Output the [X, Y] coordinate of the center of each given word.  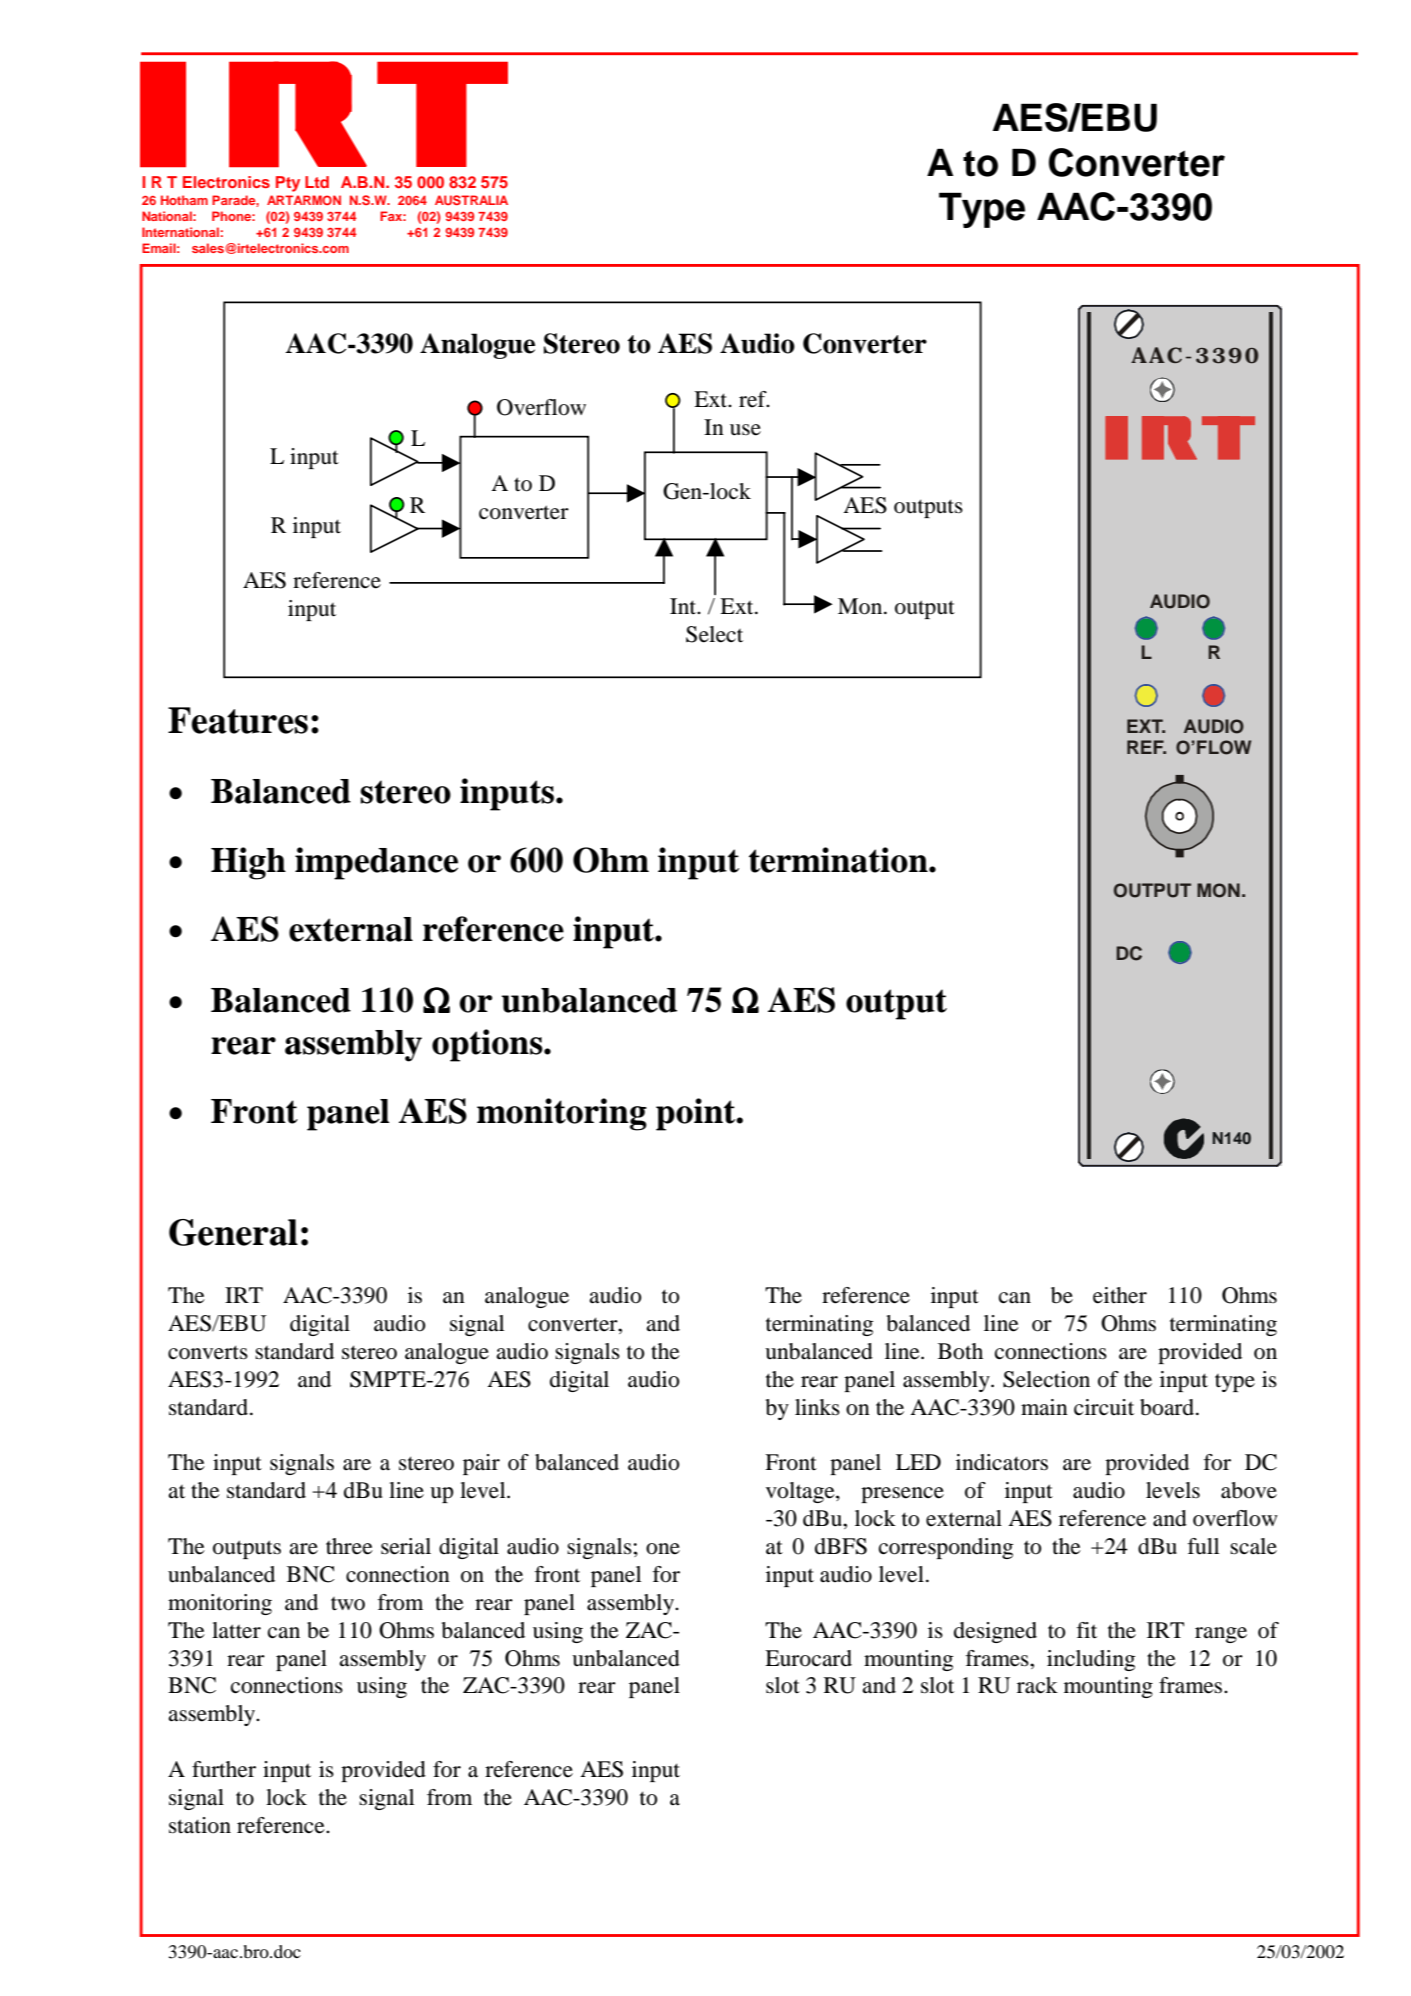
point [697, 1114]
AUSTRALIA [471, 200]
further [224, 1769]
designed [995, 1632]
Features [238, 720]
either [1120, 1295]
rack [1037, 1685]
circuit [1104, 1407]
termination [839, 860]
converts [208, 1352]
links [817, 1407]
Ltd [317, 182]
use [745, 430]
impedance [376, 863]
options [488, 1045]
